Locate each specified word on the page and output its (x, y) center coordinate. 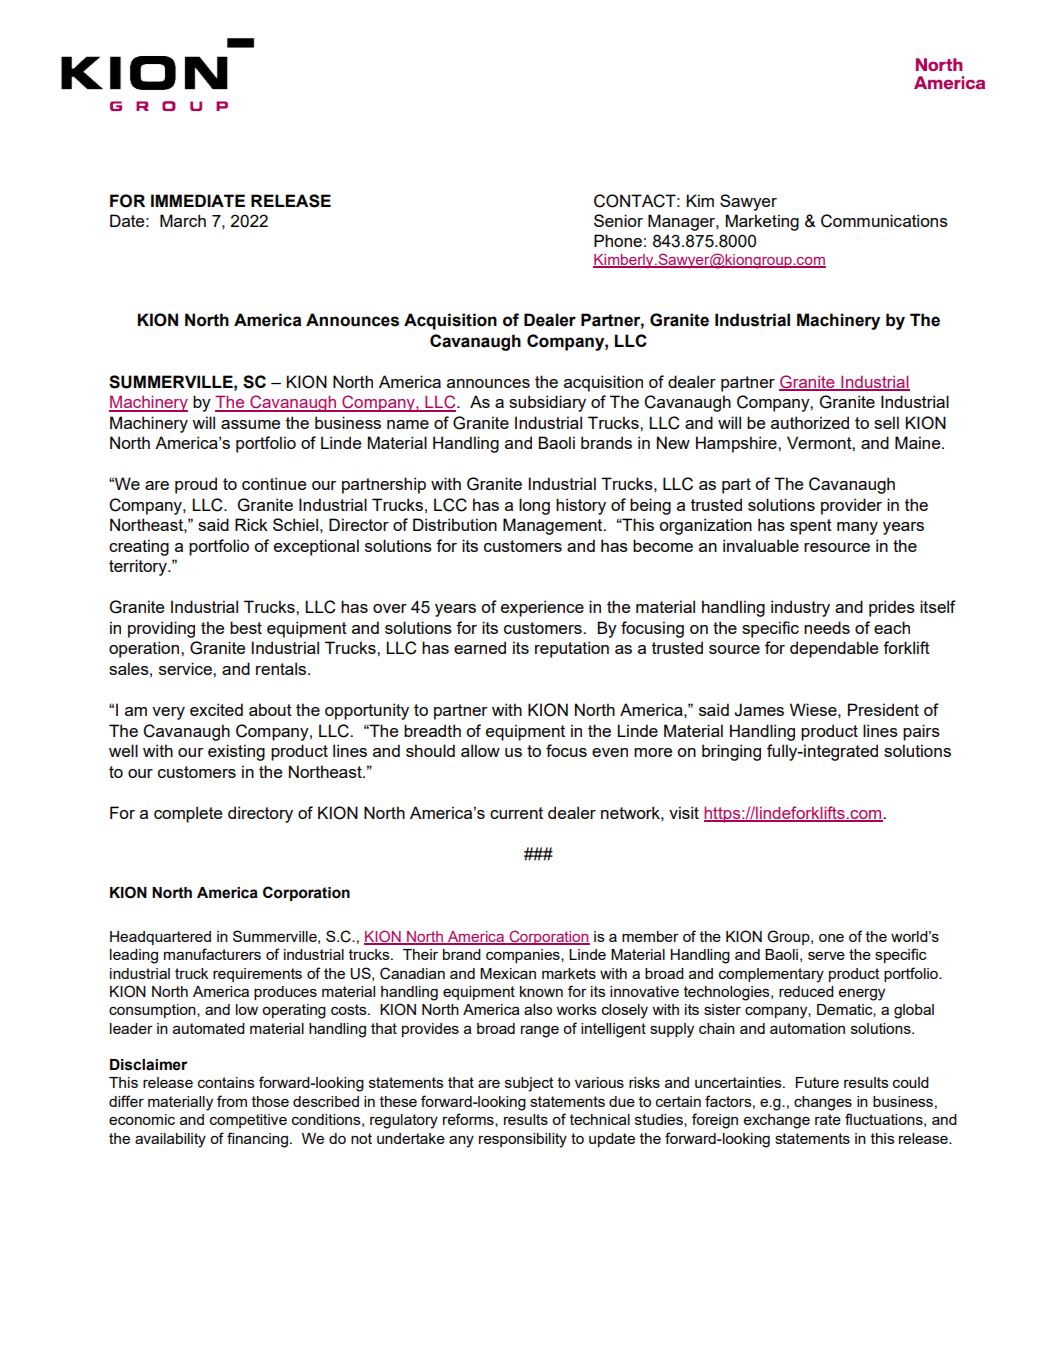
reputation (572, 649)
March (183, 220)
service (186, 668)
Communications (884, 221)
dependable (834, 649)
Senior (618, 220)
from (232, 1101)
